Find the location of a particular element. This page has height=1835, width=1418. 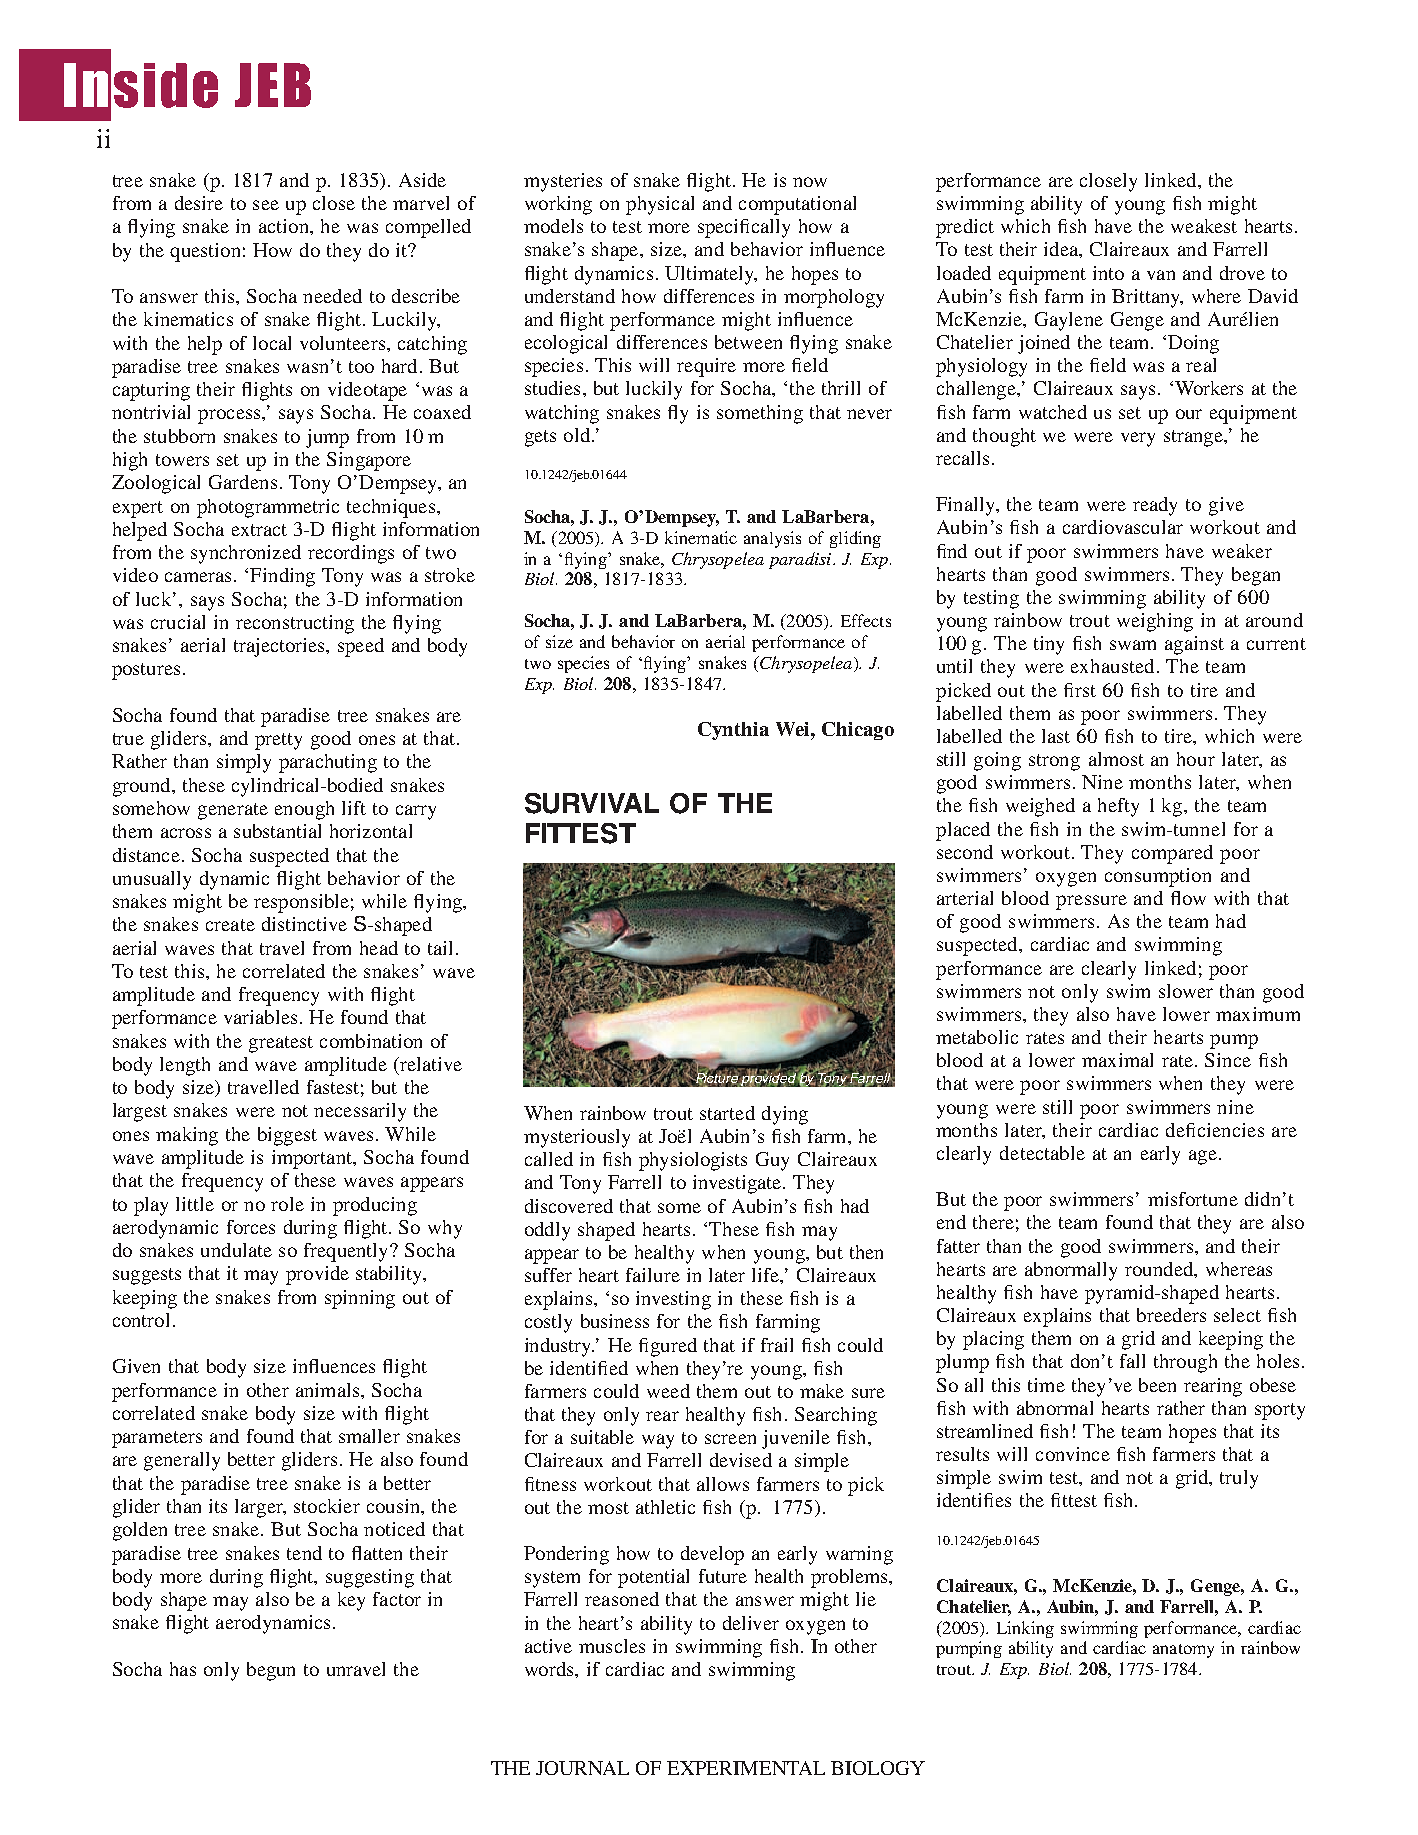

variables is located at coordinates (260, 1017).
